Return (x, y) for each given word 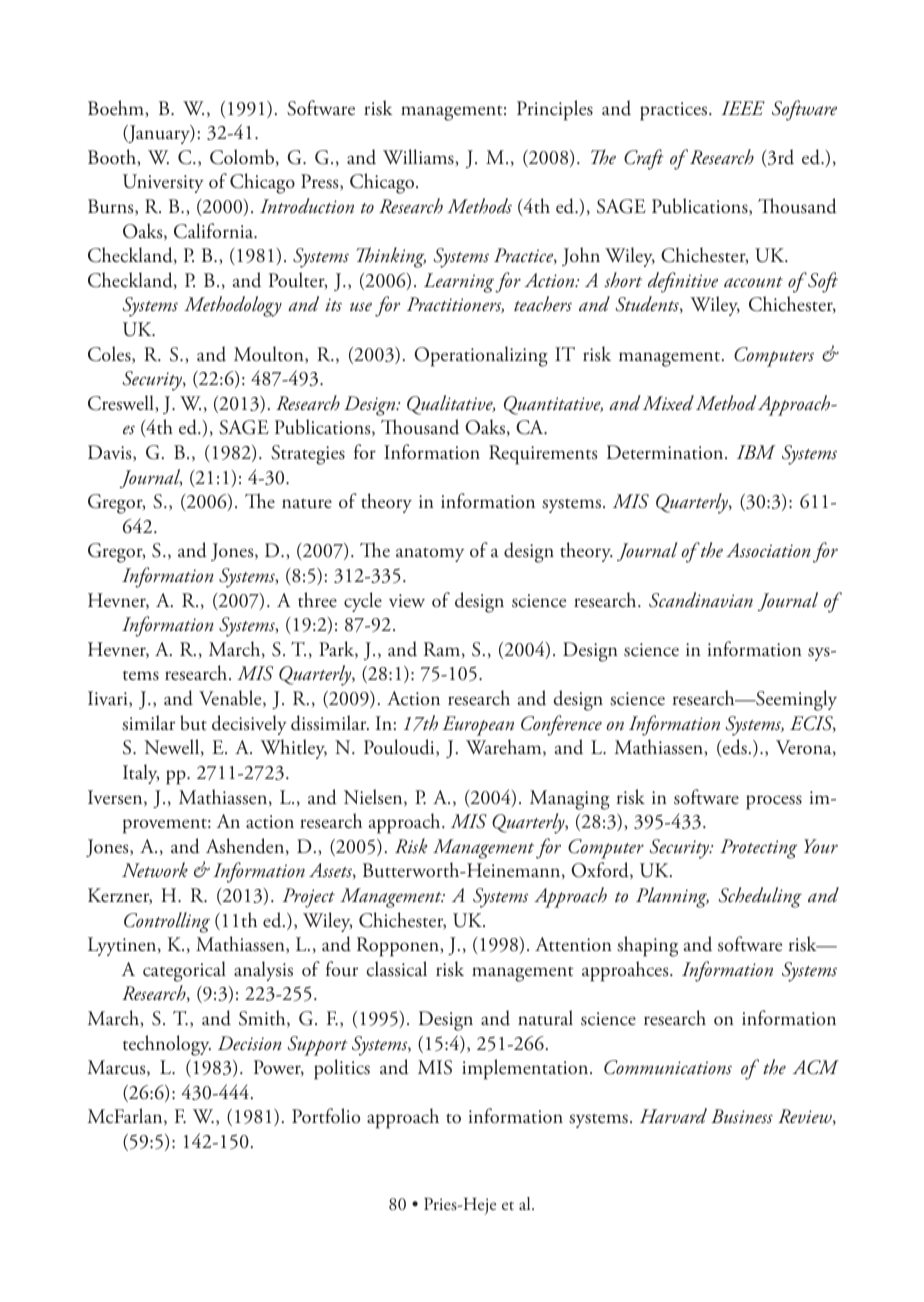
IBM (756, 452)
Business (742, 1116)
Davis (111, 453)
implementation (526, 1069)
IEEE (743, 108)
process (774, 802)
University (163, 183)
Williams (419, 157)
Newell (173, 747)
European (478, 726)
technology (167, 1045)
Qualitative (451, 405)
